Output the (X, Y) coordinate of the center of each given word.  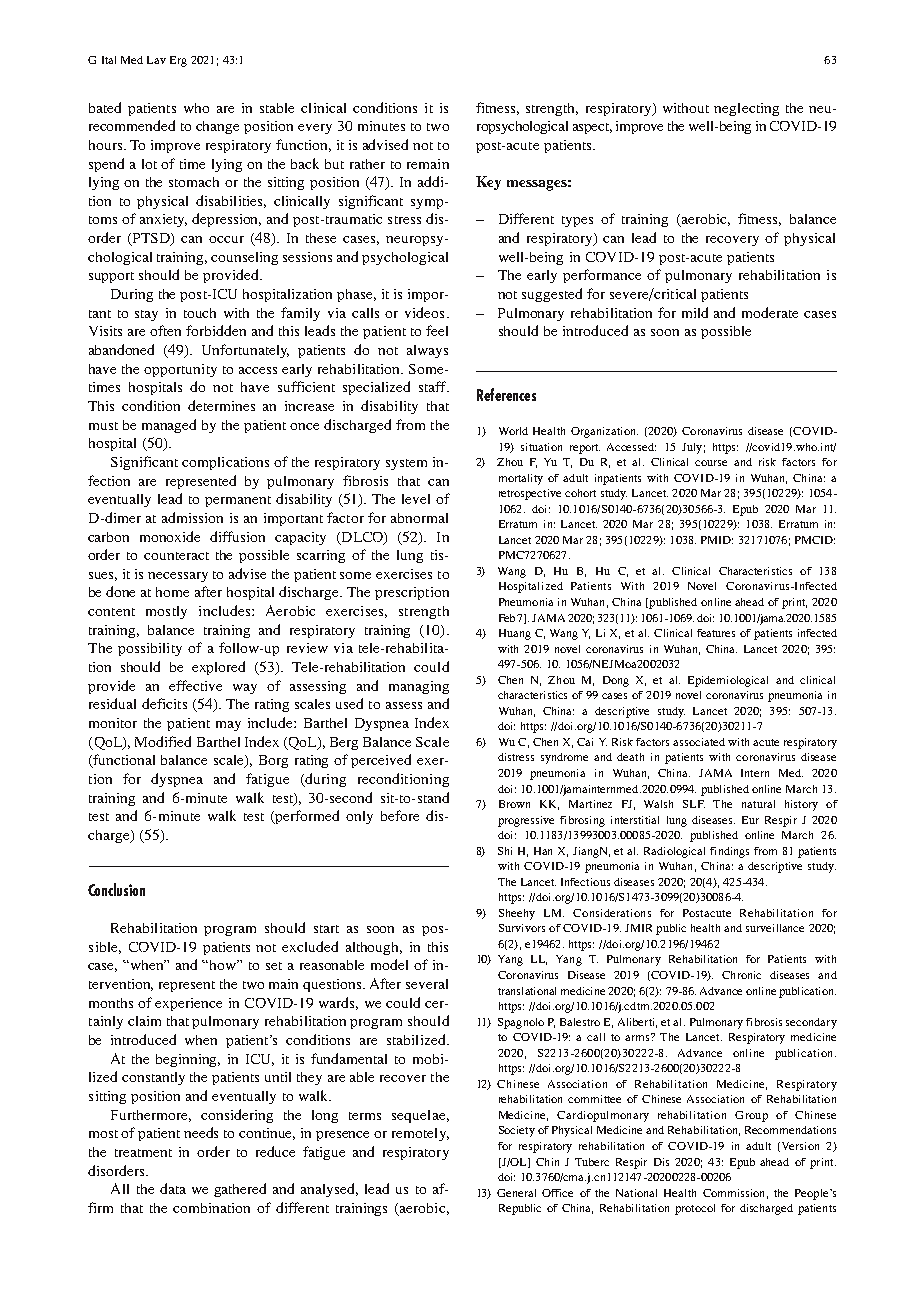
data (173, 1188)
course (711, 463)
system (406, 464)
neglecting (746, 109)
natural (758, 804)
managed (169, 426)
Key (488, 183)
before (400, 815)
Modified (163, 741)
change (217, 127)
